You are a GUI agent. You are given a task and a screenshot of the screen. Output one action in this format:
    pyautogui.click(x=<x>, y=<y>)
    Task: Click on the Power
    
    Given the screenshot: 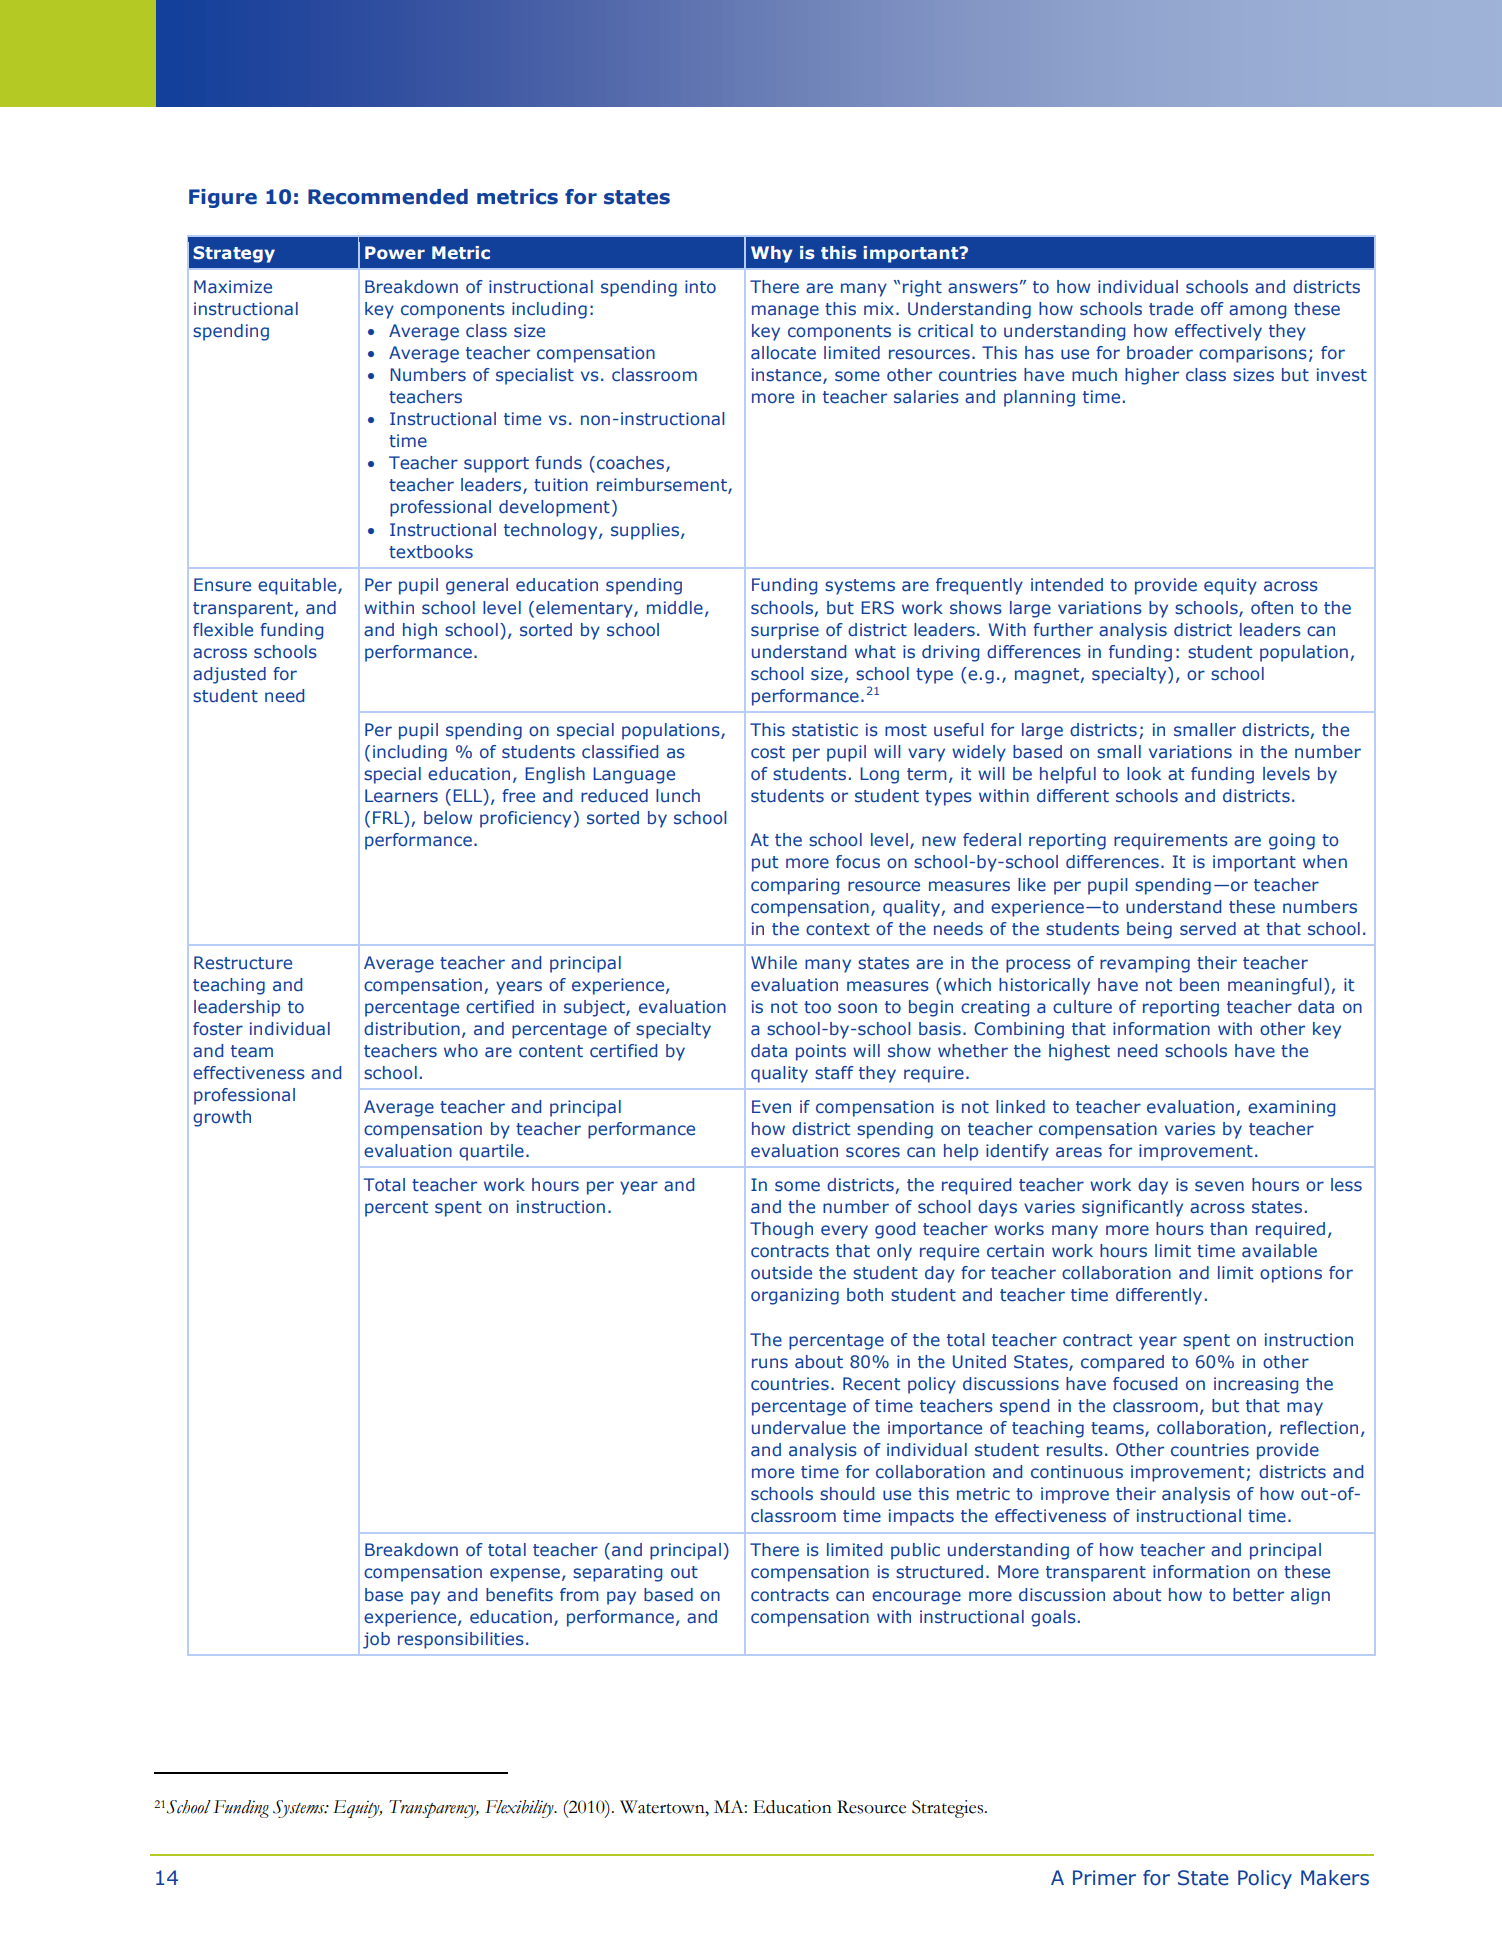 What is the action you would take?
    pyautogui.click(x=395, y=253)
